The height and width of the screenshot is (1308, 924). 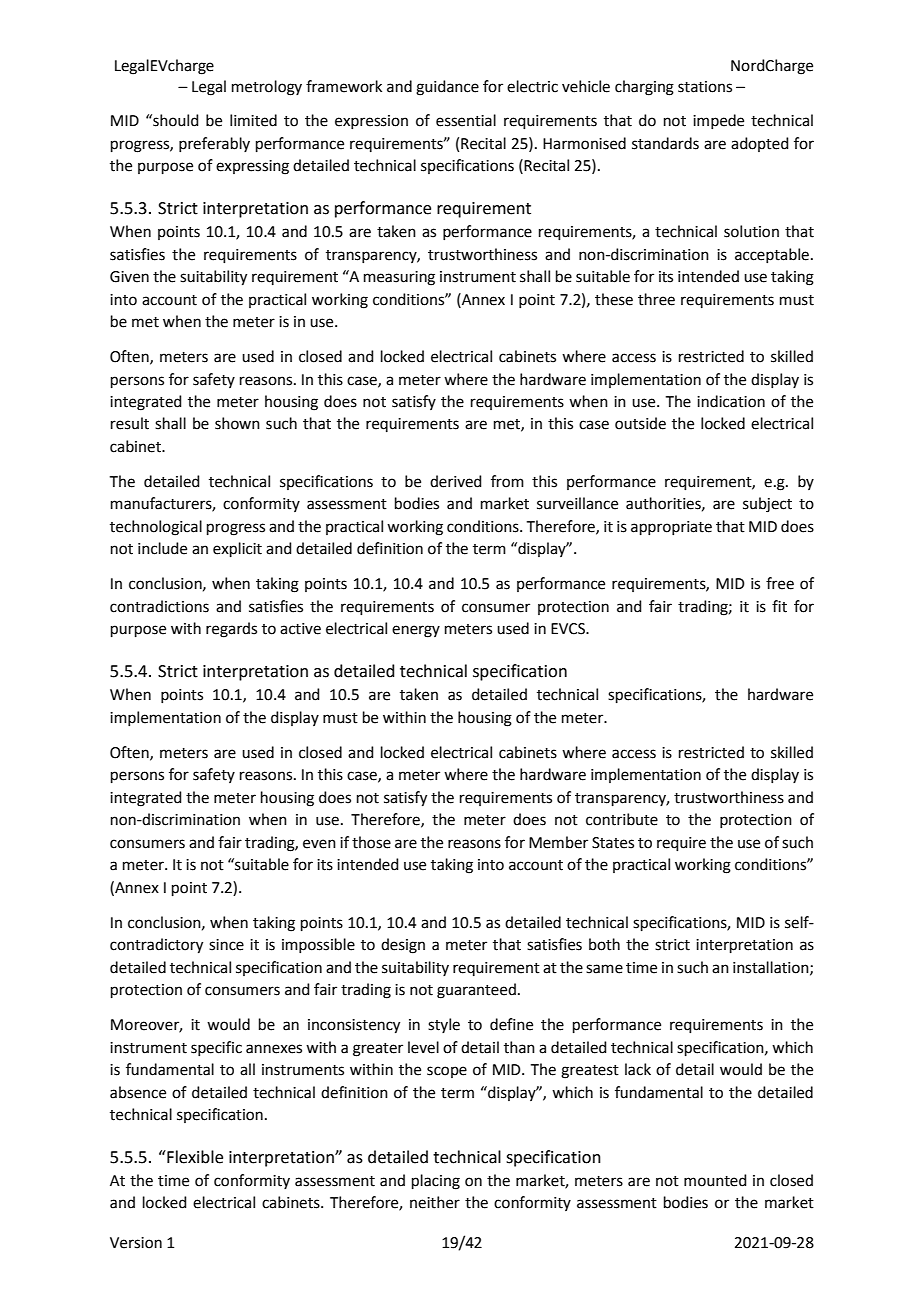 What do you see at coordinates (718, 121) in the screenshot?
I see `impede` at bounding box center [718, 121].
